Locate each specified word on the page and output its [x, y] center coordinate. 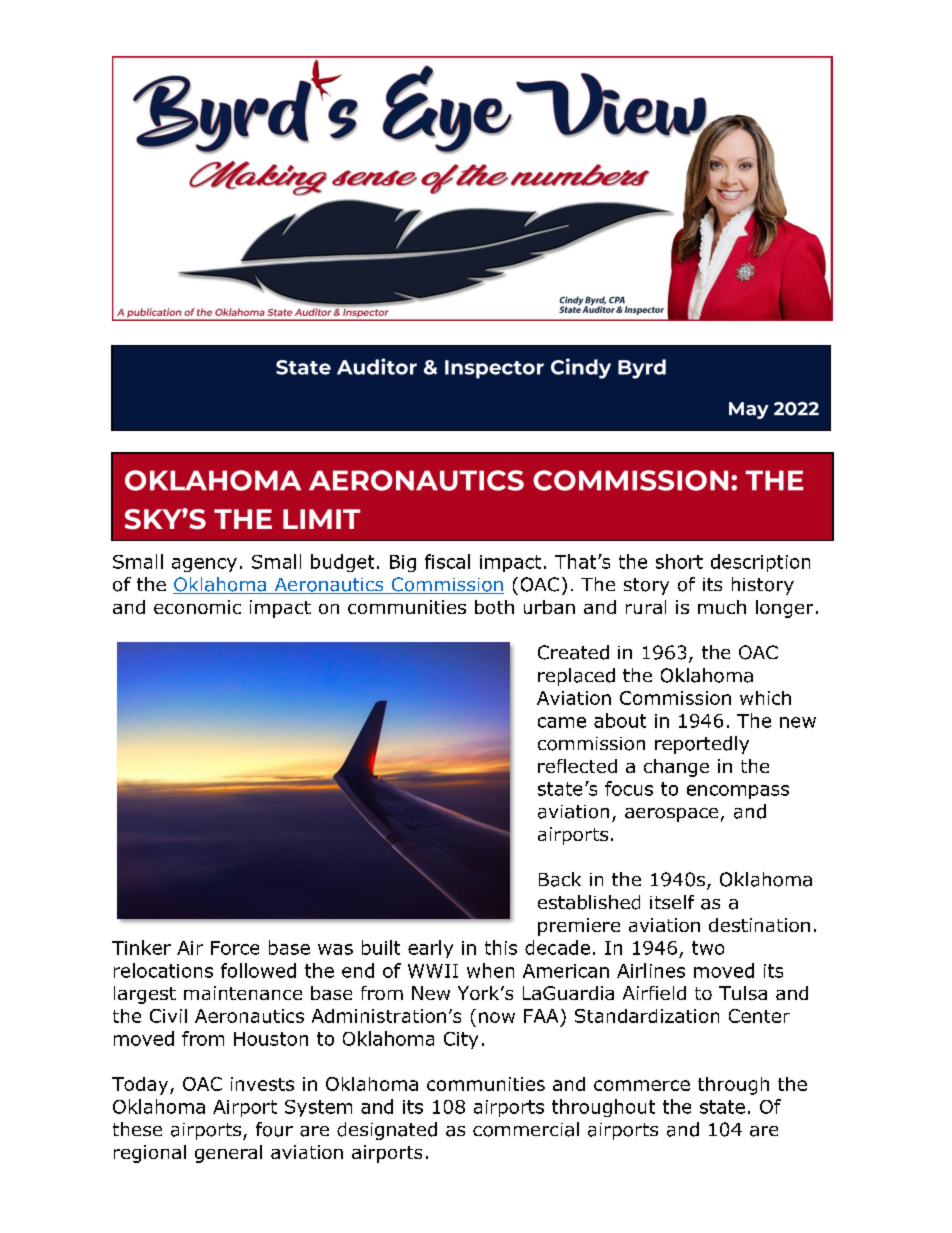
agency [204, 565]
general [228, 1154]
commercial [526, 1129]
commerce [642, 1085]
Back [560, 879]
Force [235, 948]
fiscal [447, 561]
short [679, 561]
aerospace [671, 815]
